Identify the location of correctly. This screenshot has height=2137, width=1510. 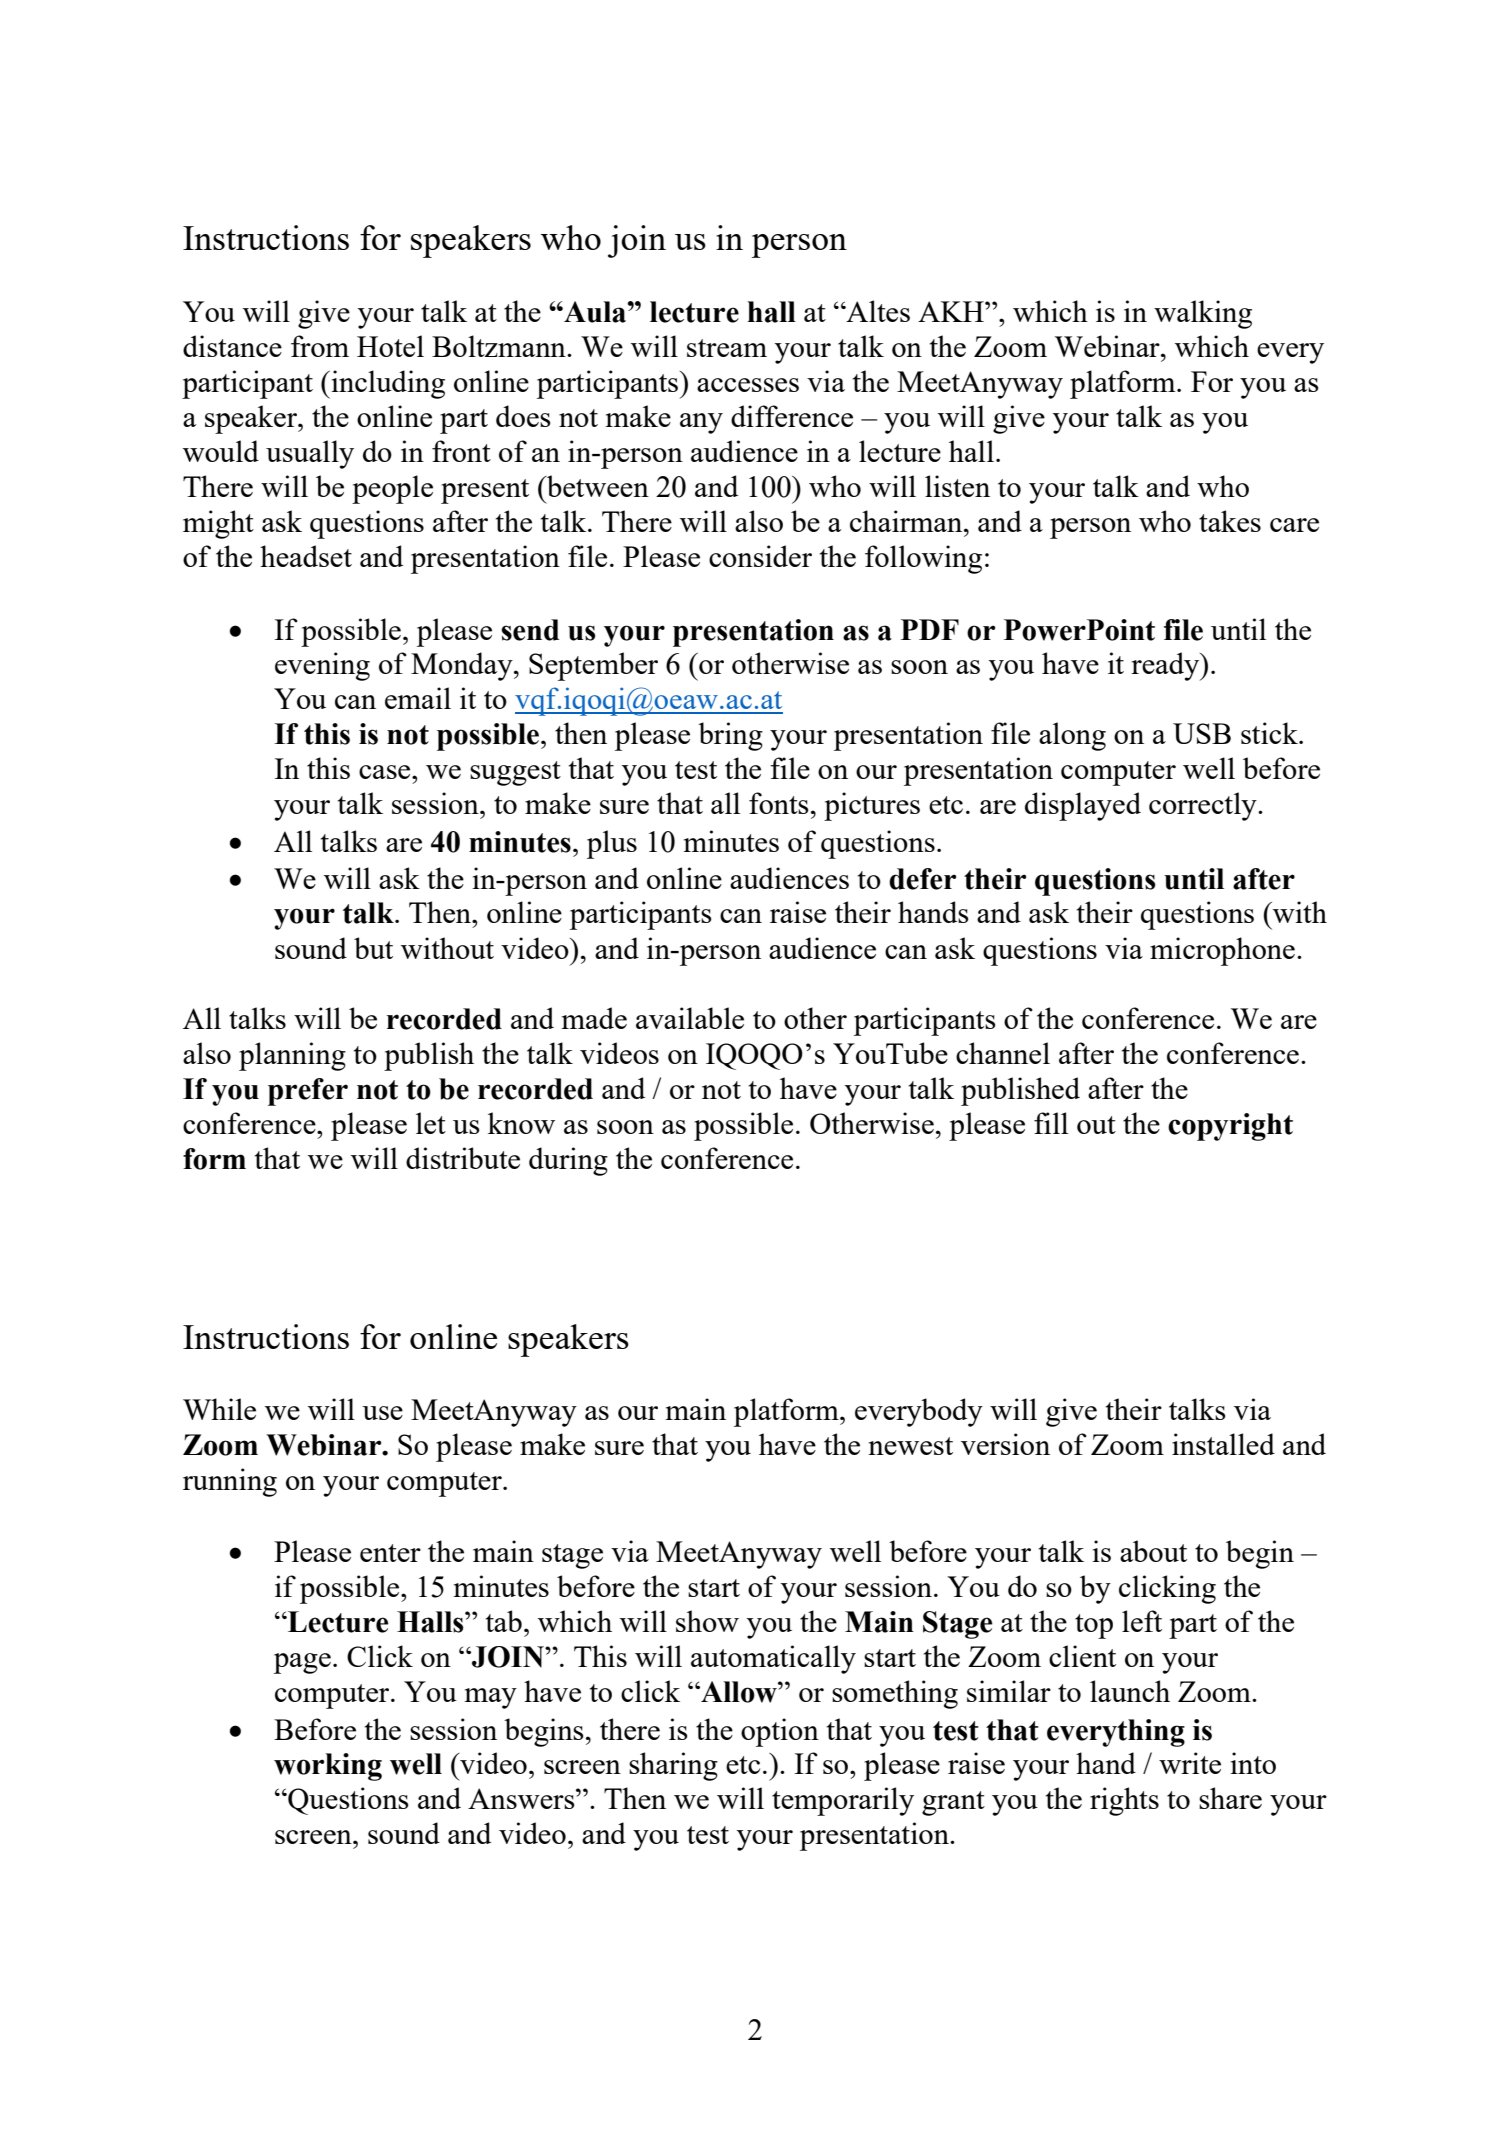
(1204, 806).
